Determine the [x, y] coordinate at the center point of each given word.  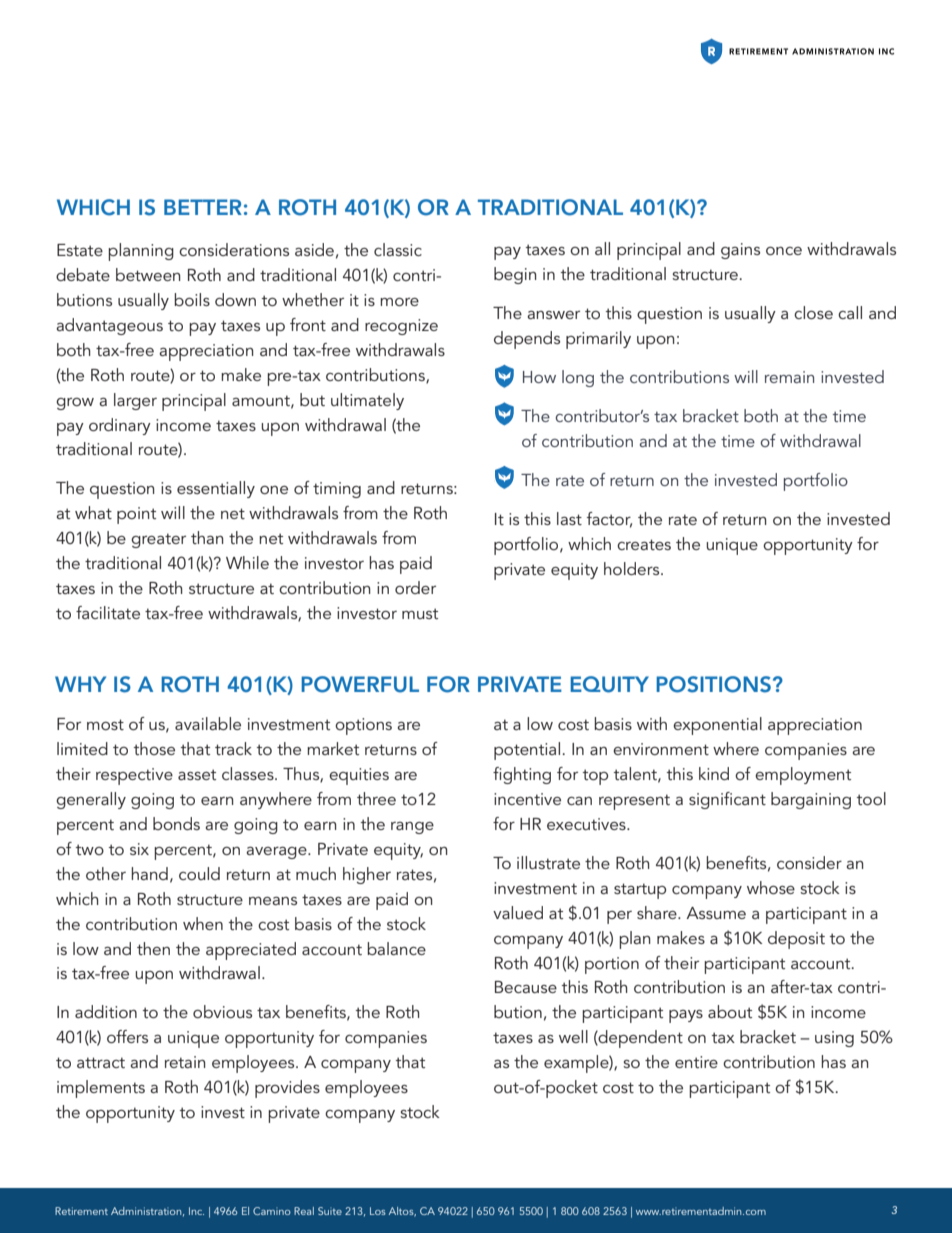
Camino [272, 1211]
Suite [330, 1211]
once [784, 251]
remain [789, 377]
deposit [796, 940]
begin [515, 275]
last [569, 518]
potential [528, 751]
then [153, 948]
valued [518, 912]
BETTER [203, 207]
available [208, 723]
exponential [717, 726]
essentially [216, 489]
